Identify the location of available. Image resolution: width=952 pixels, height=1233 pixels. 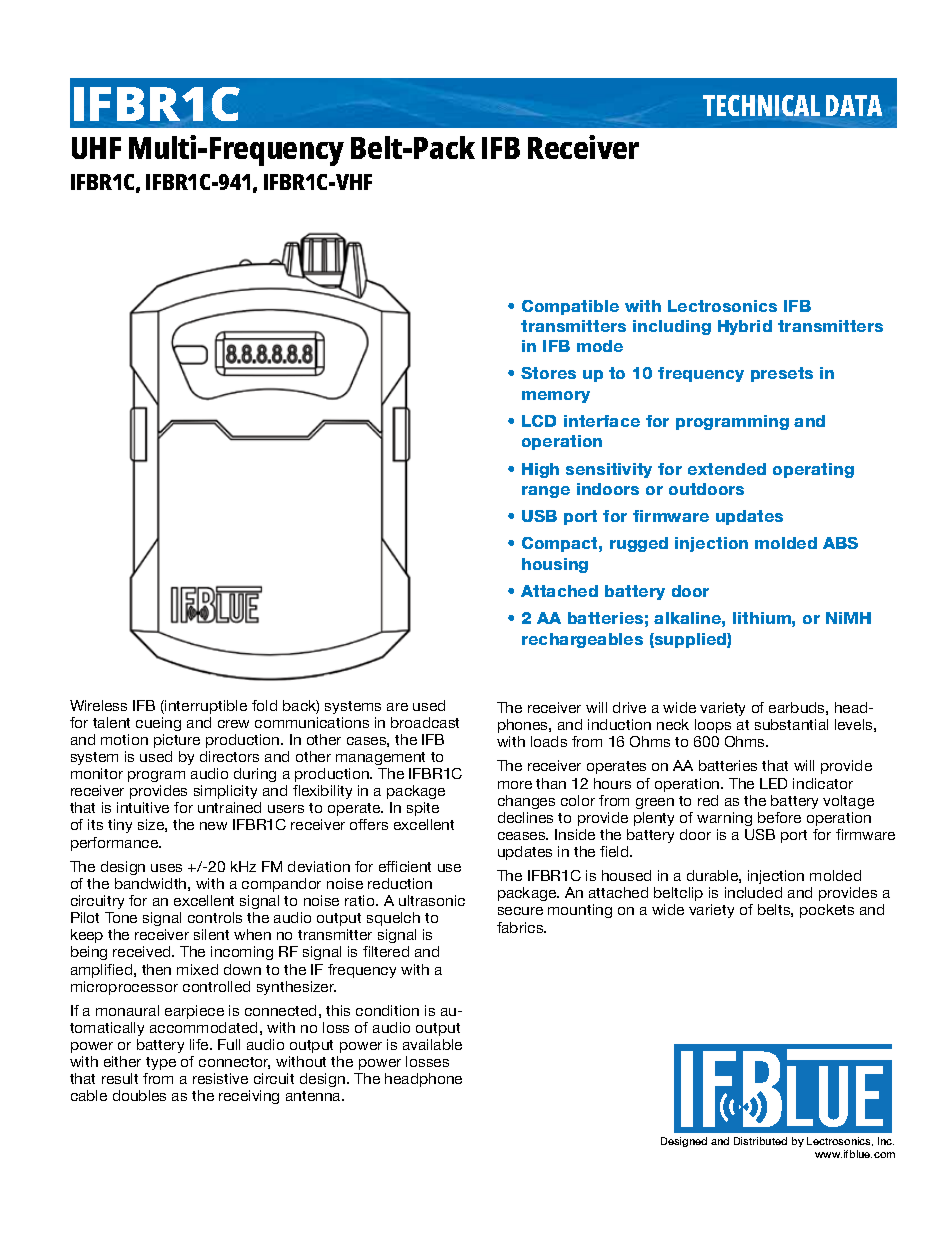
(432, 1044).
